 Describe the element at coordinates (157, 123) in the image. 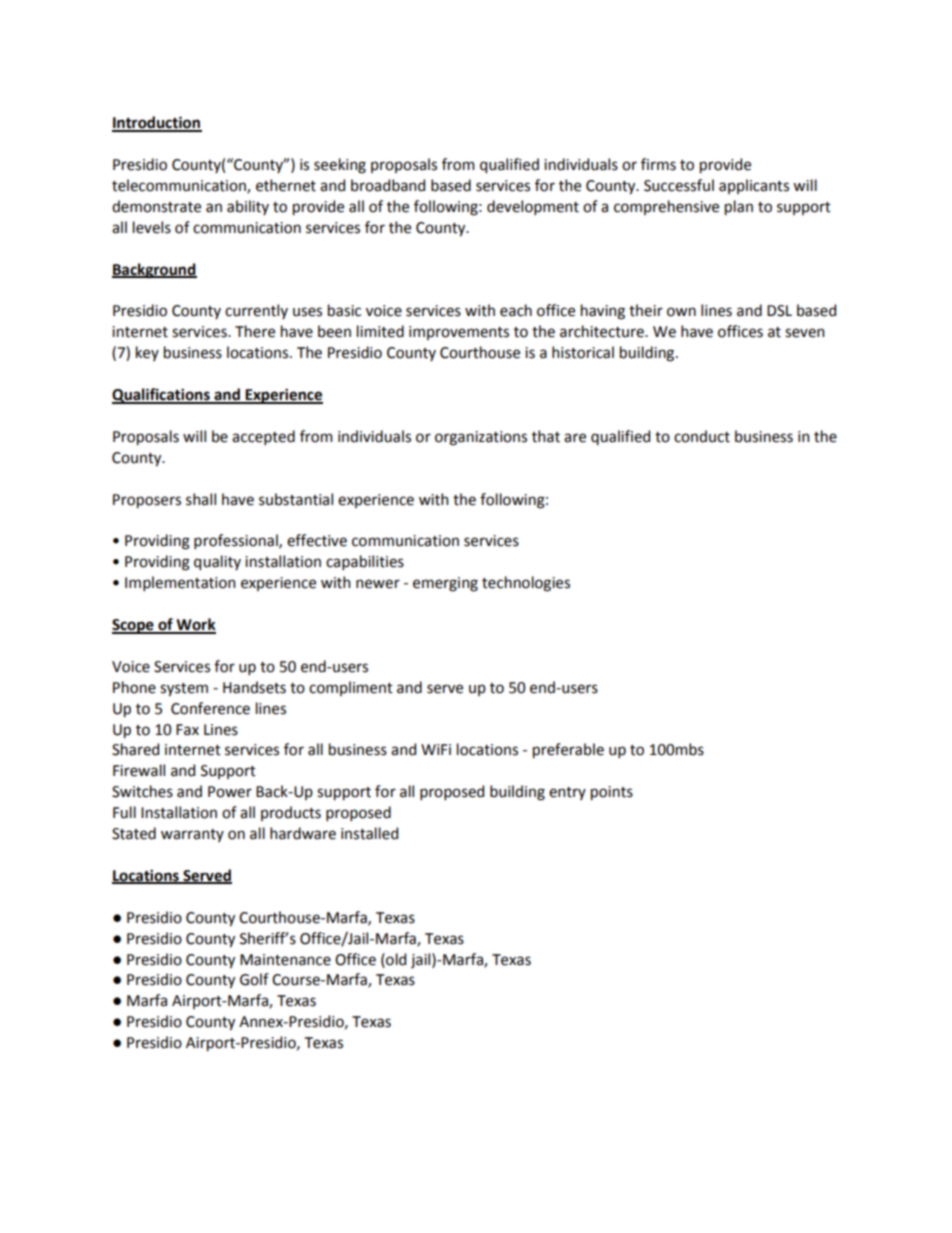

I see `Introduction` at that location.
